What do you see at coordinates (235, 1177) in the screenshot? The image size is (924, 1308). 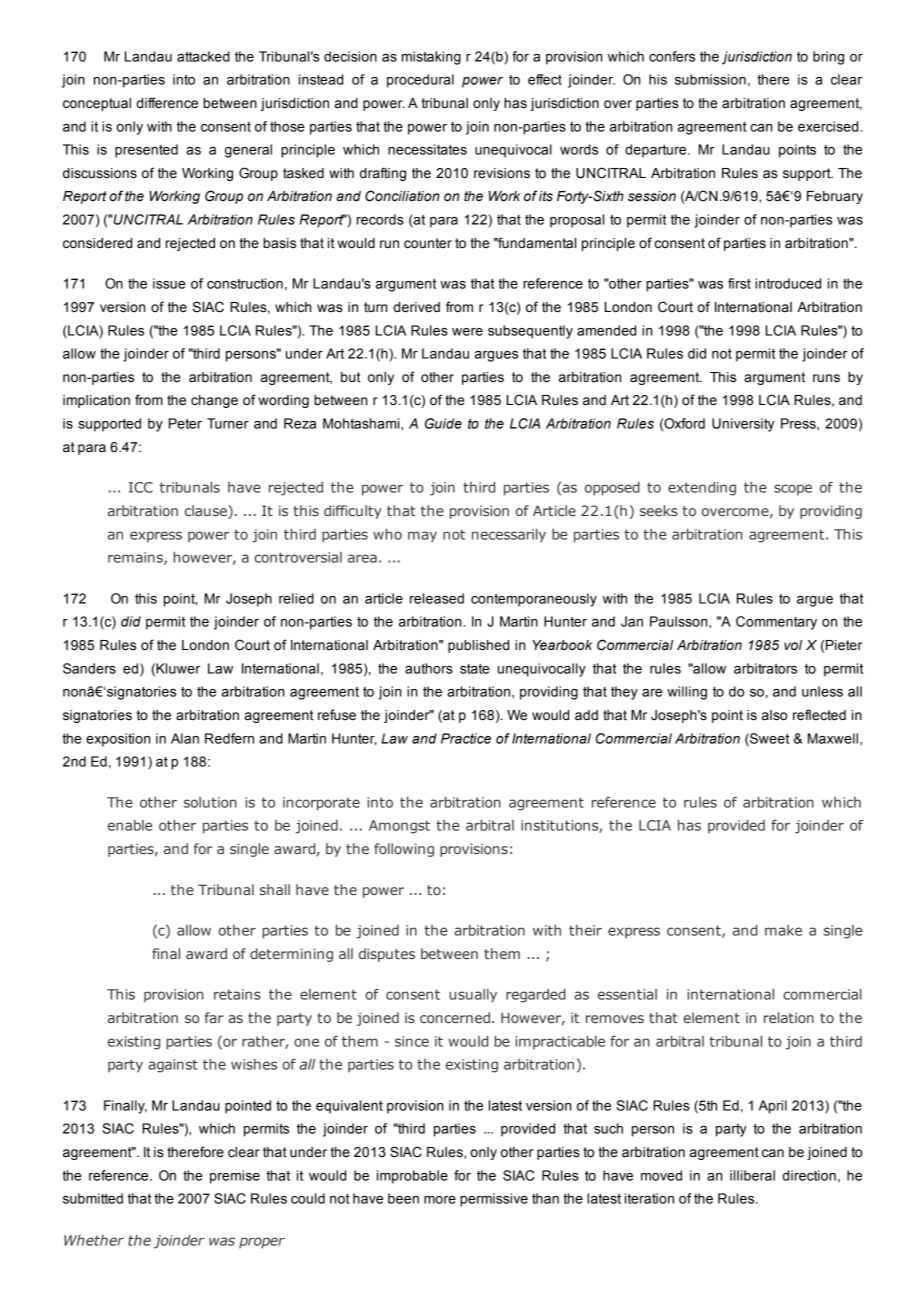 I see `premise` at bounding box center [235, 1177].
